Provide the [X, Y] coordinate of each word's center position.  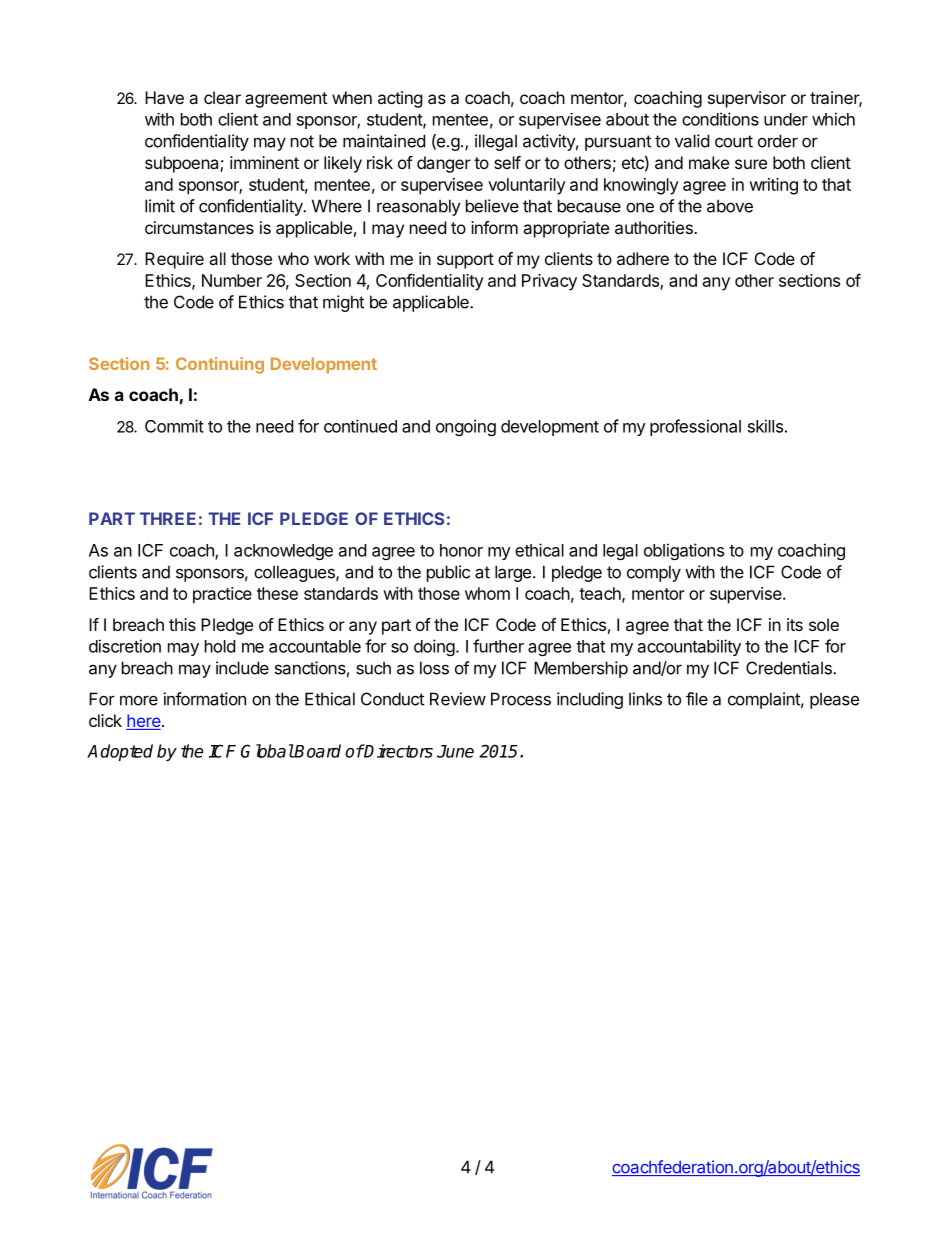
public [448, 573]
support [465, 261]
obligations [684, 551]
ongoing [466, 427]
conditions [720, 119]
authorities [655, 227]
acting [400, 99]
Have [164, 97]
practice [222, 595]
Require [174, 260]
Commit [174, 426]
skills [765, 426]
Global [267, 751]
